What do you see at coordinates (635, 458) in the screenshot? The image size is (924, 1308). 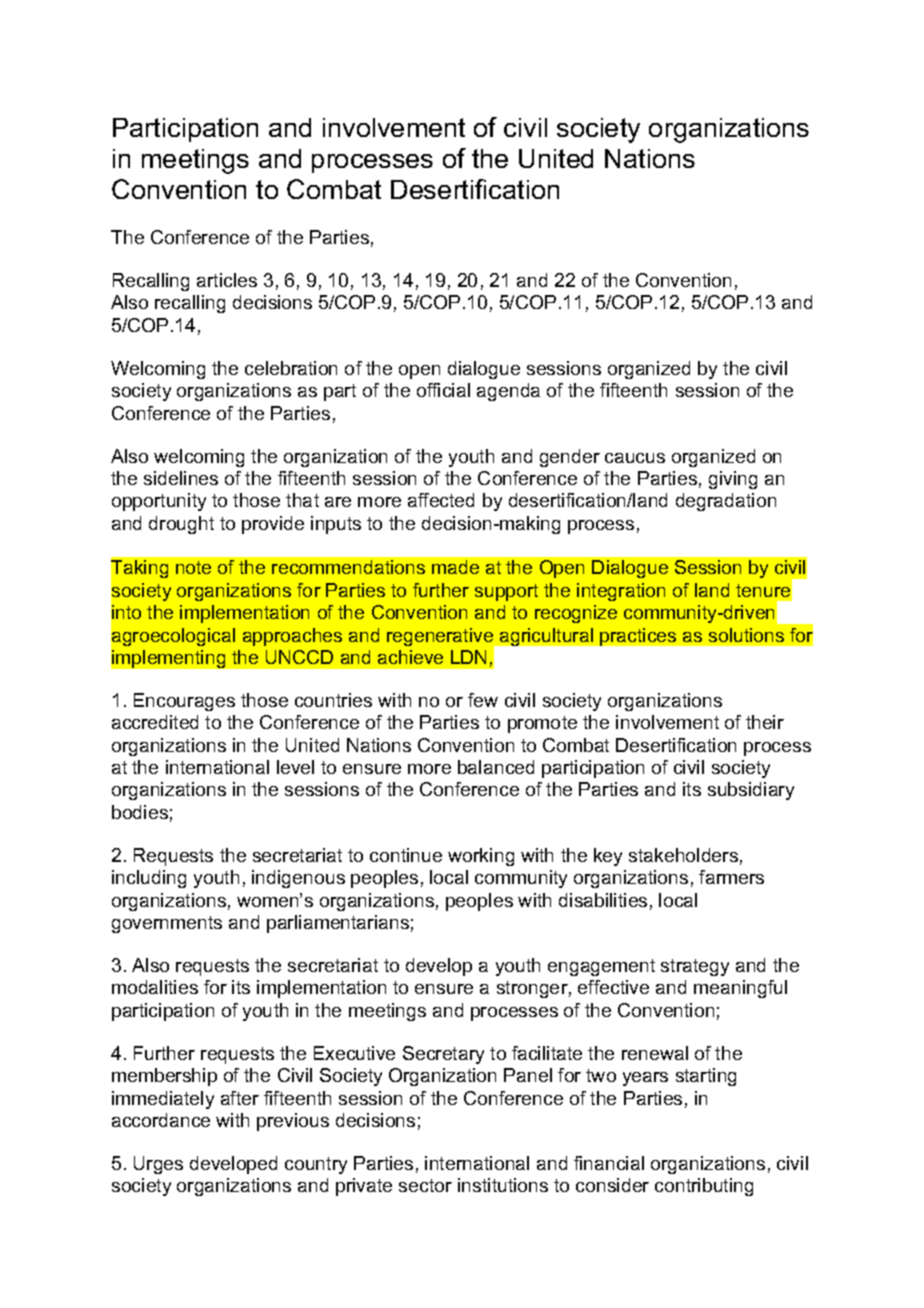 I see `caucus` at bounding box center [635, 458].
